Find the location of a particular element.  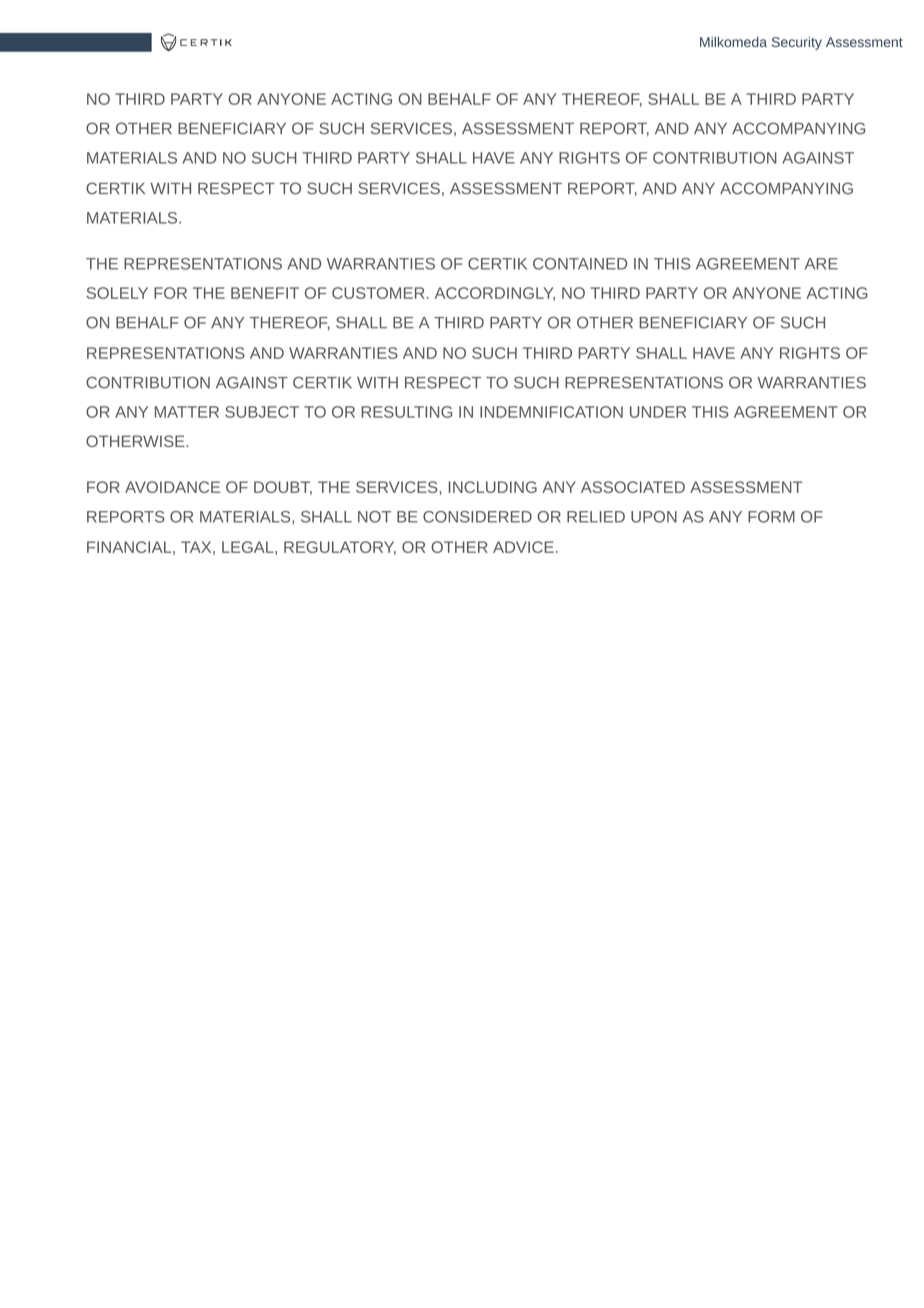

MATTER is located at coordinates (187, 412).
